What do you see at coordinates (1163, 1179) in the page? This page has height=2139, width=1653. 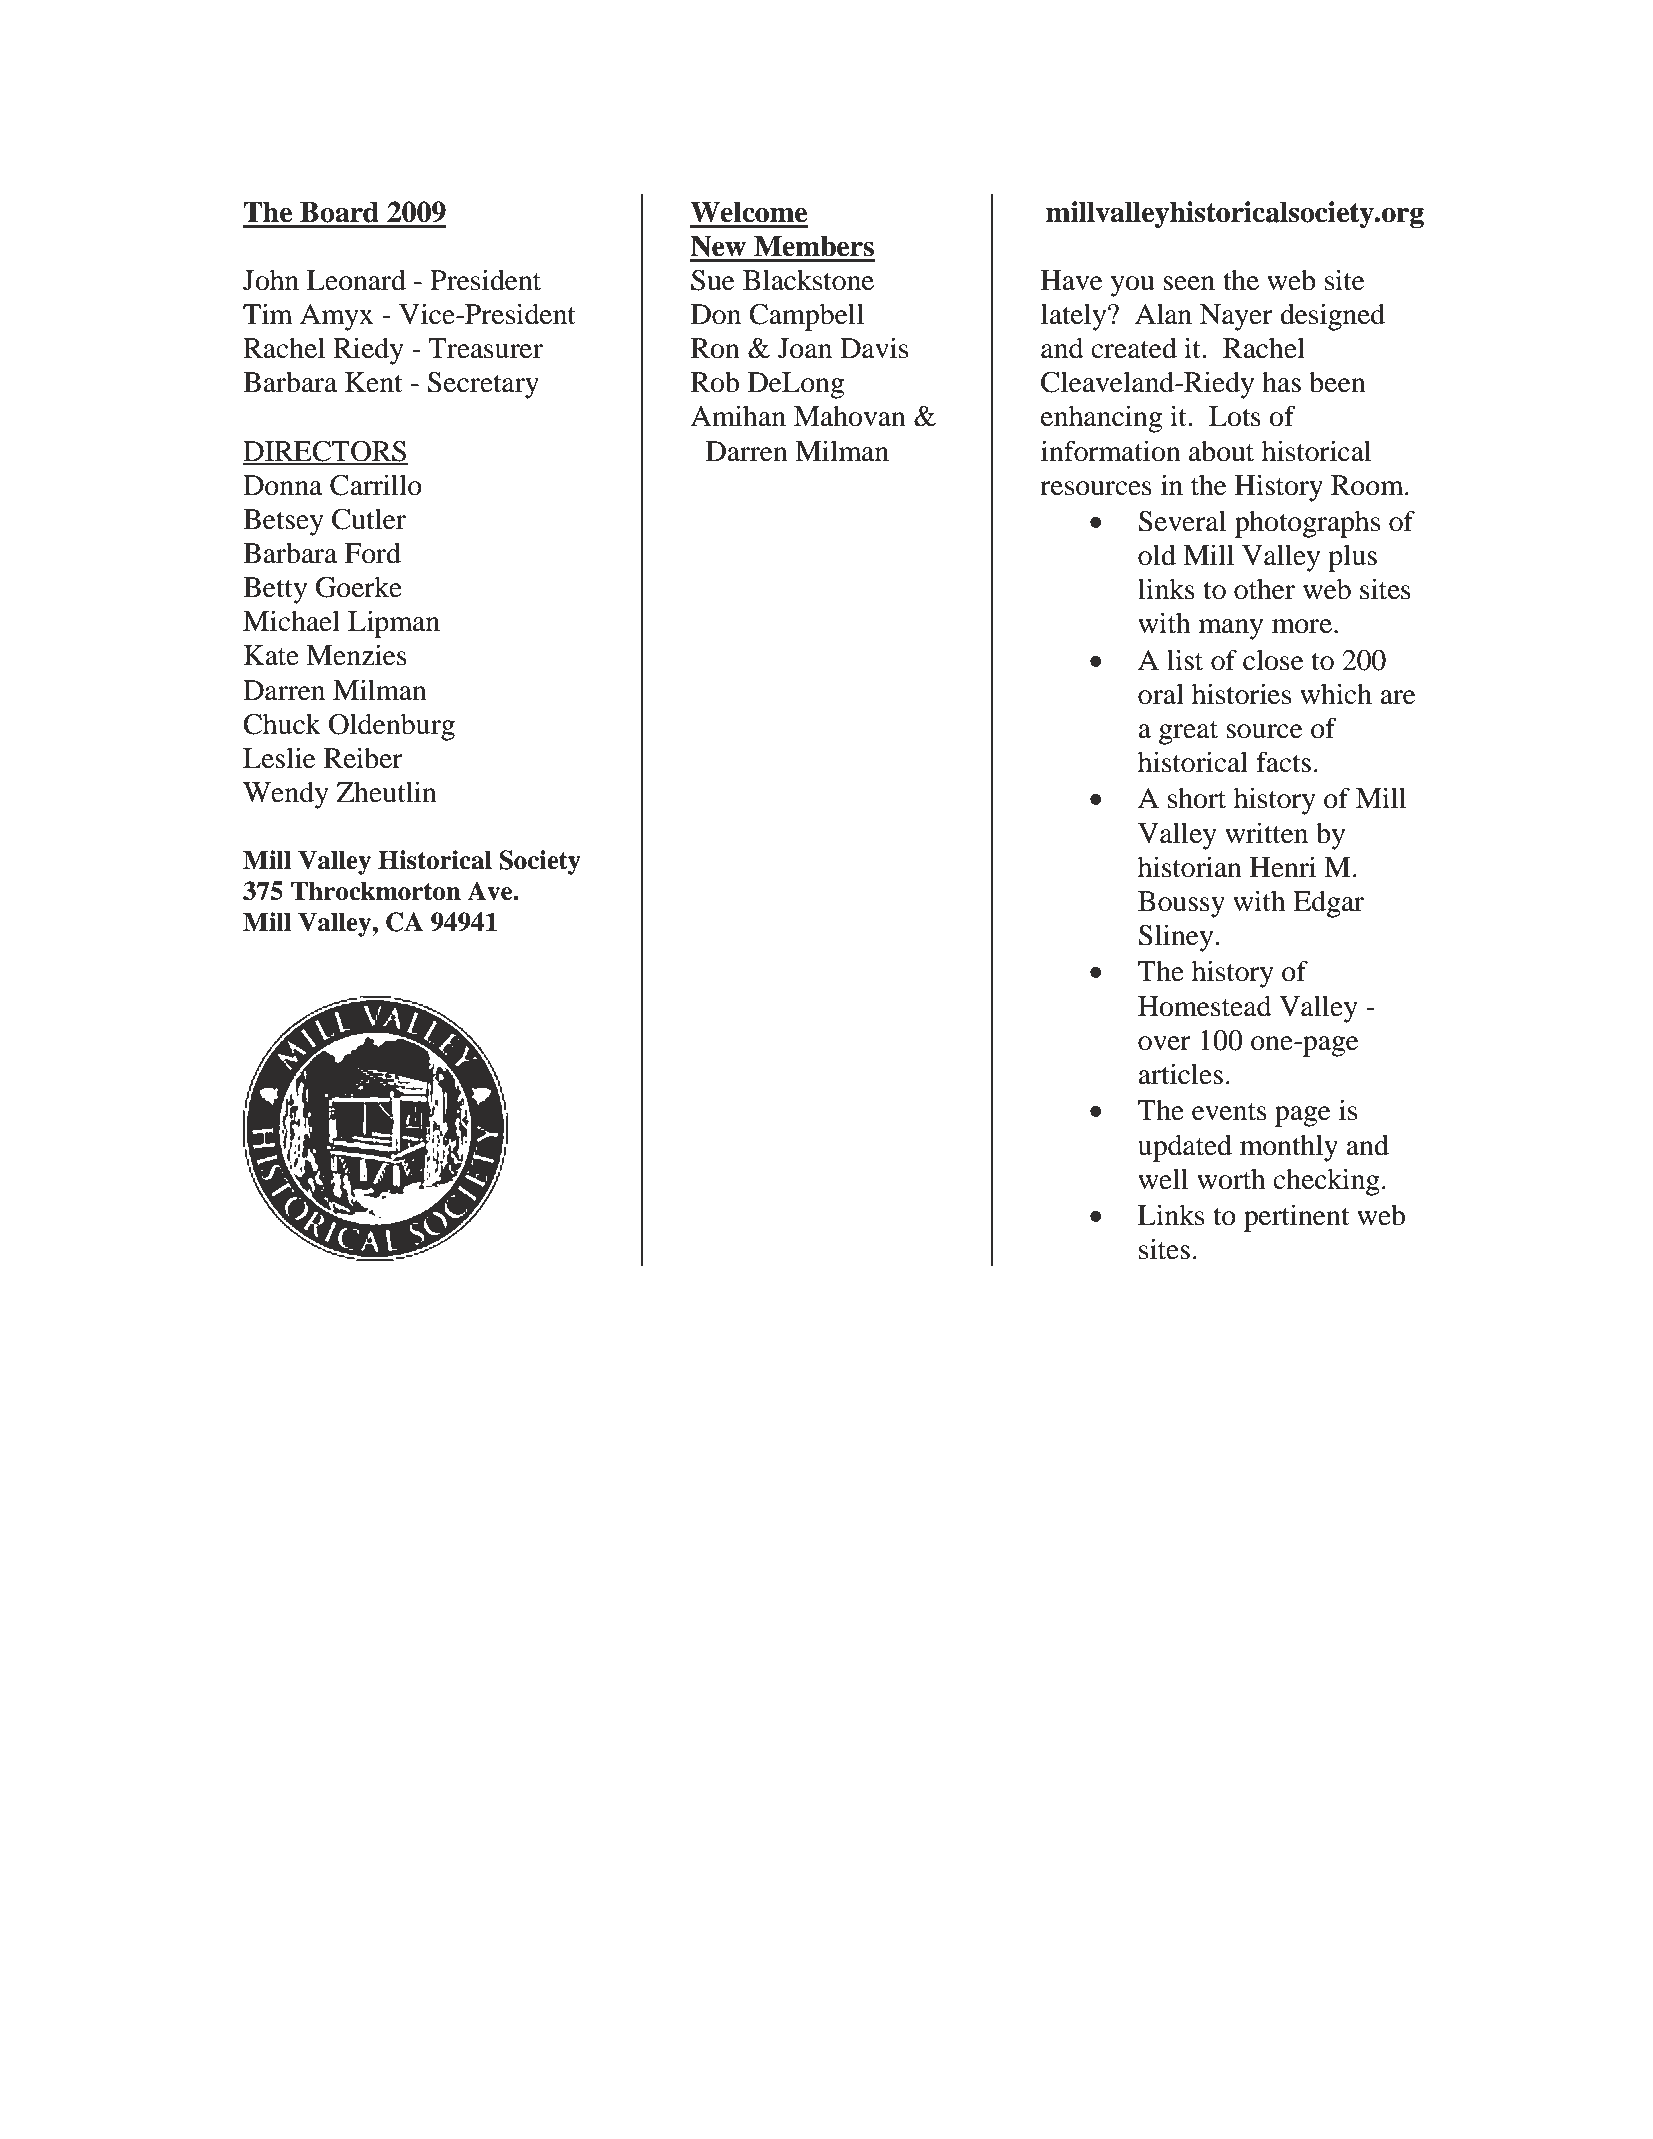 I see `well` at bounding box center [1163, 1179].
